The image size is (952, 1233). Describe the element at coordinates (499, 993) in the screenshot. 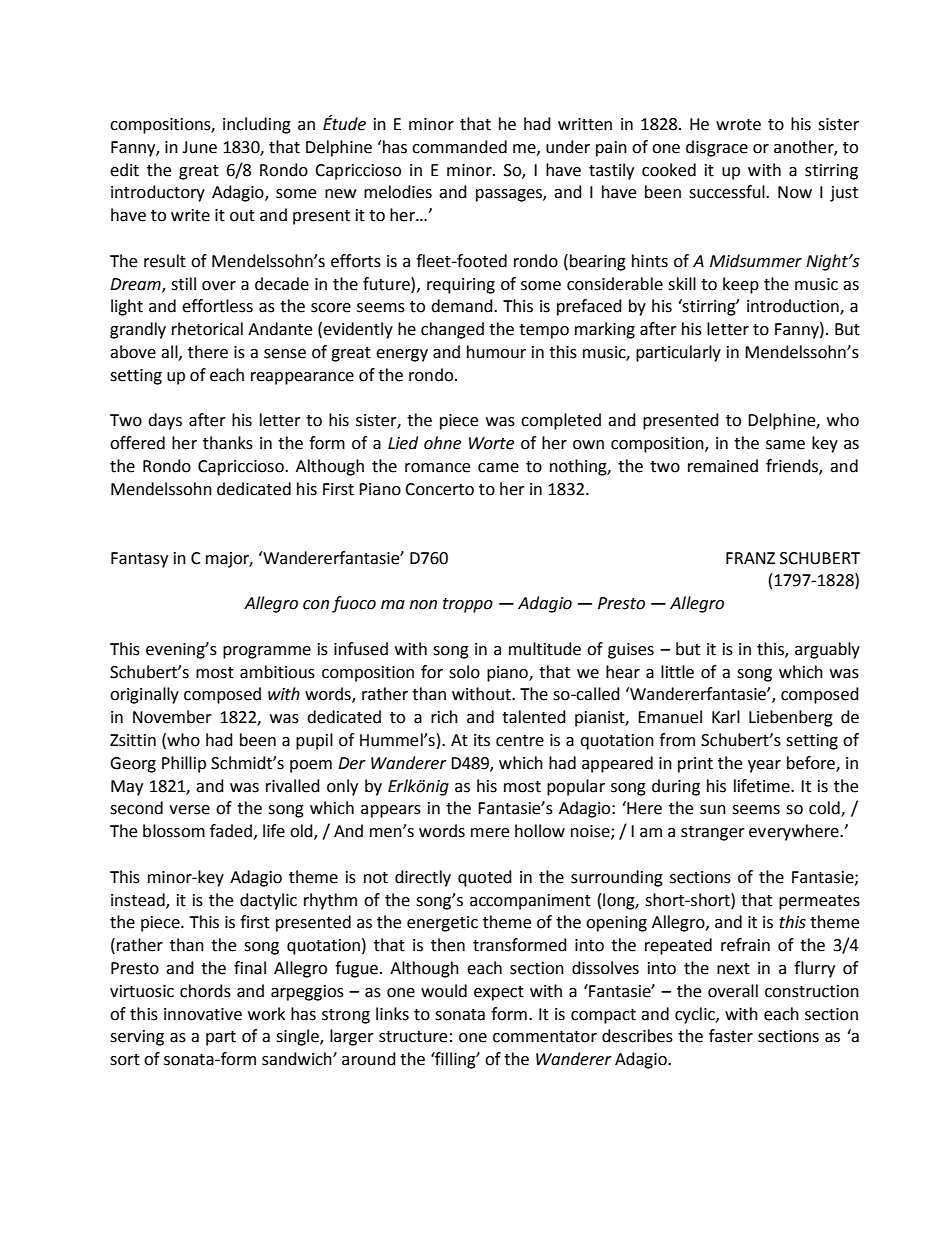

I see `expect` at that location.
